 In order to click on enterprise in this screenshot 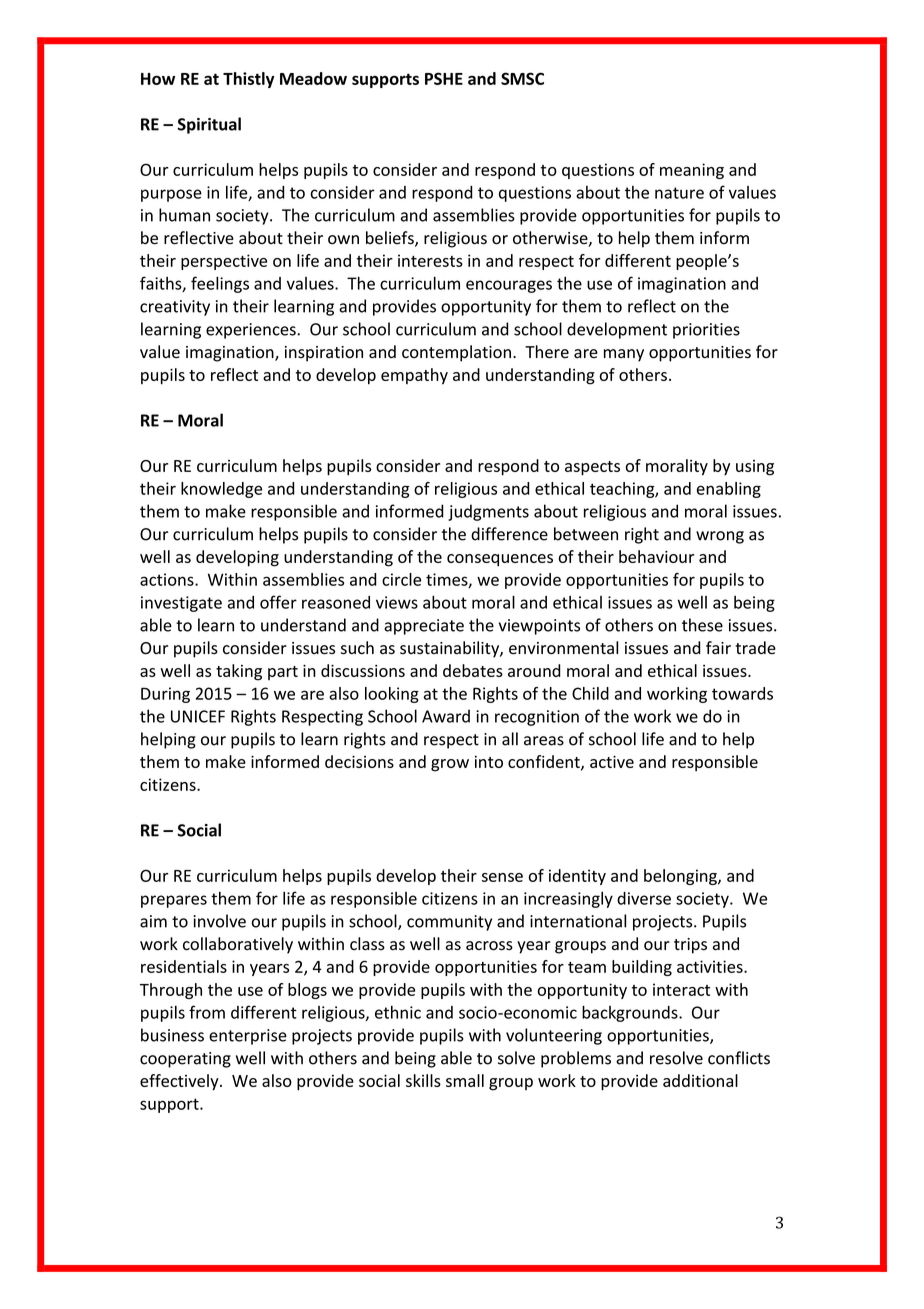, I will do `click(248, 1037)`.
